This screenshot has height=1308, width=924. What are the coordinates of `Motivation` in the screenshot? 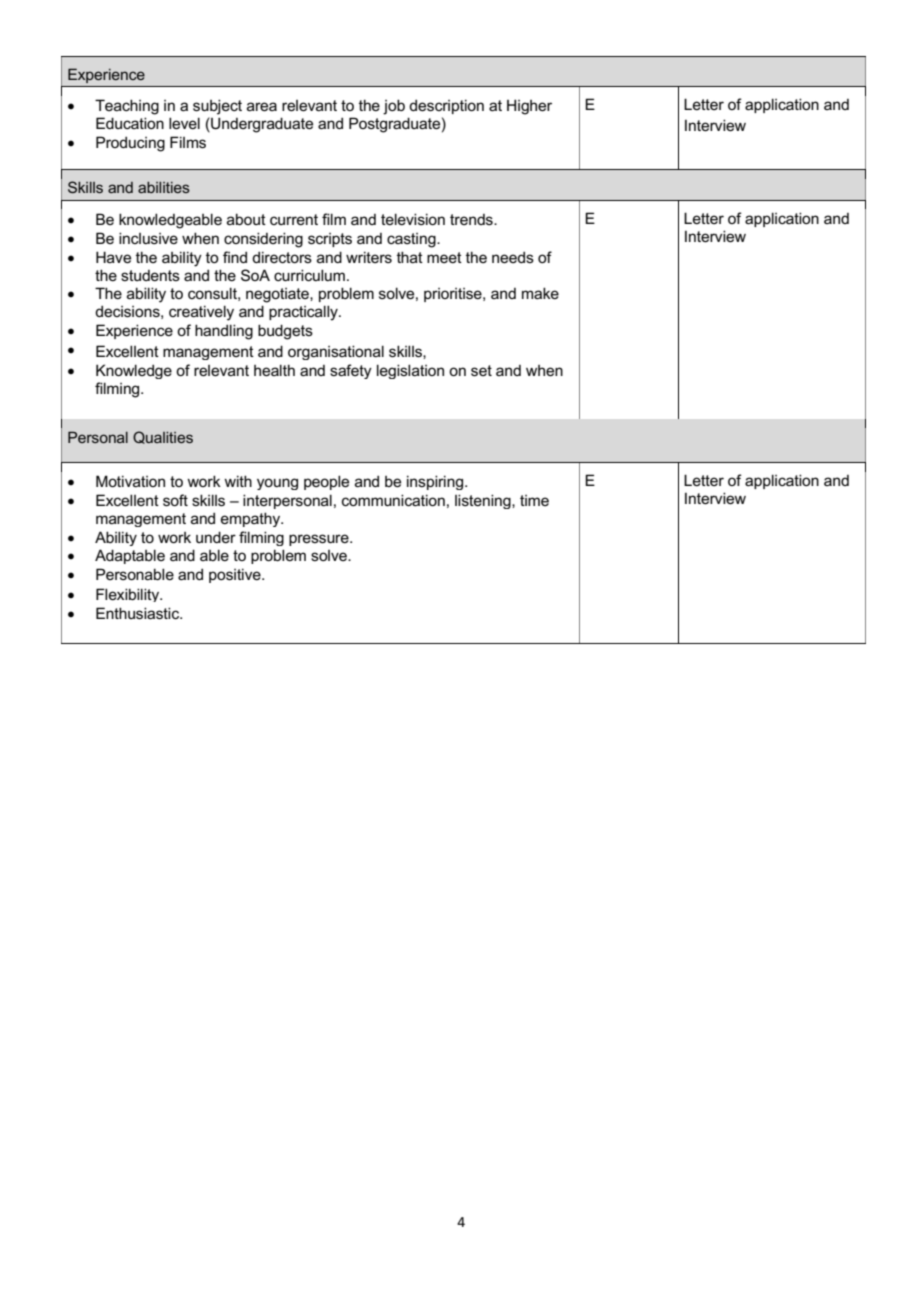 It's located at (130, 481).
